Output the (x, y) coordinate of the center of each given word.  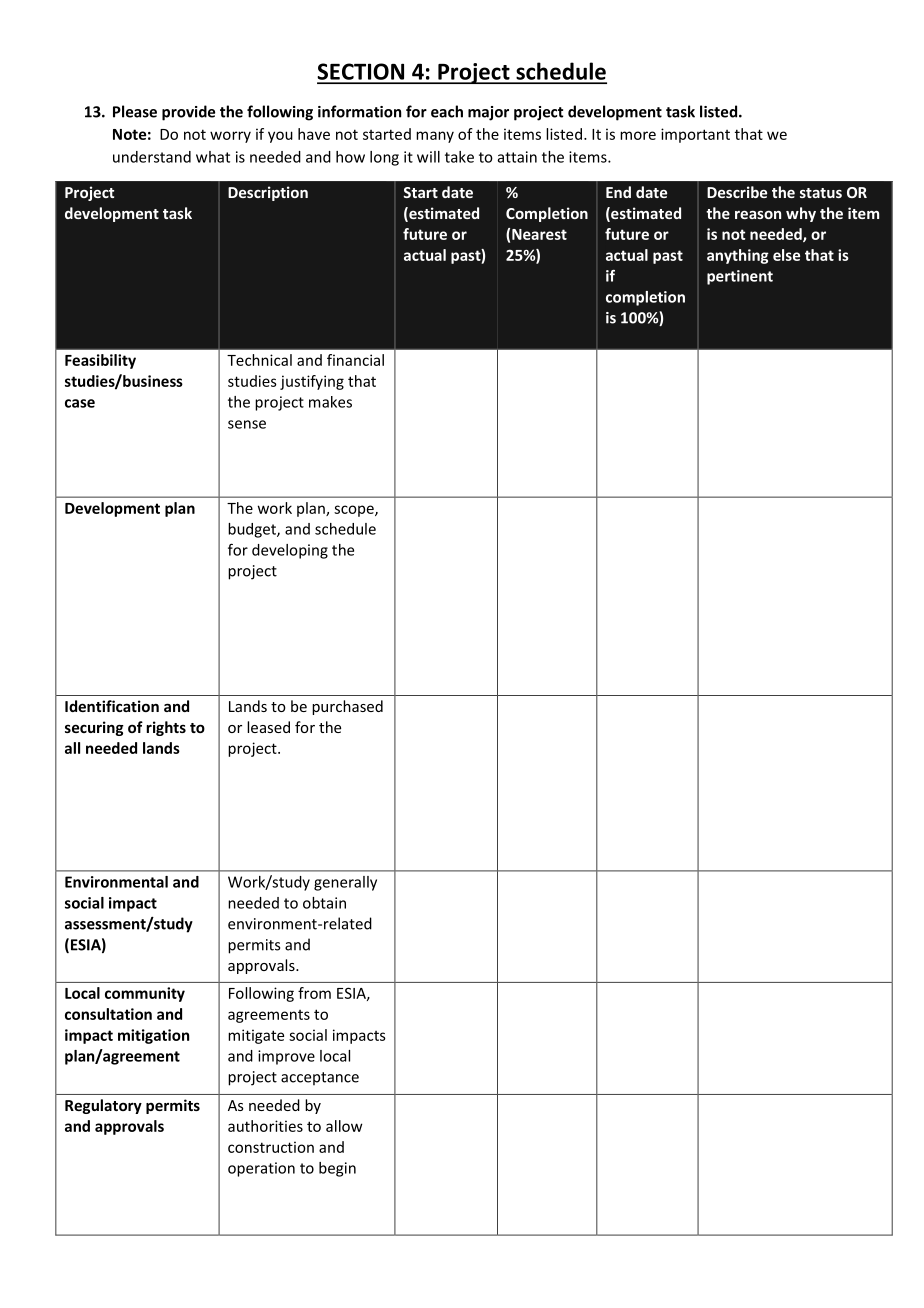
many (435, 137)
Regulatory (103, 1106)
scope (355, 511)
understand (152, 157)
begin (337, 1169)
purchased (347, 707)
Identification (112, 706)
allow (344, 1126)
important (695, 135)
